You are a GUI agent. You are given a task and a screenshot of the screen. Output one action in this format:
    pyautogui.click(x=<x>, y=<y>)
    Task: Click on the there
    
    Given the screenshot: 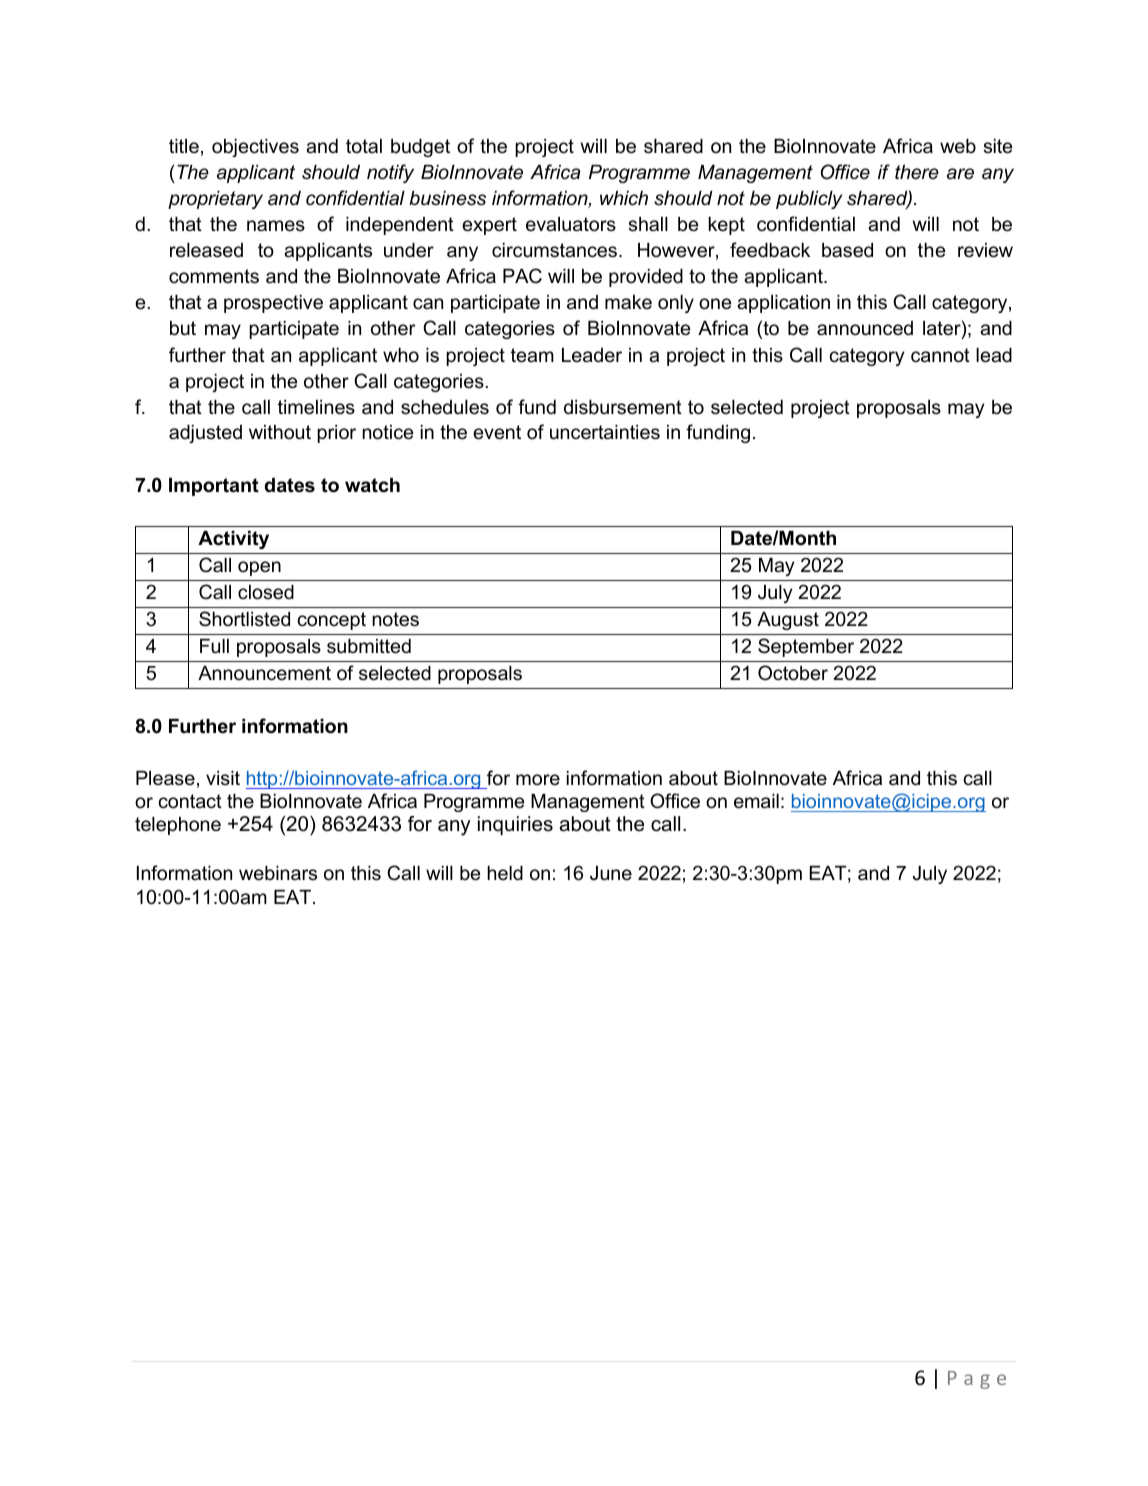 What is the action you would take?
    pyautogui.click(x=917, y=172)
